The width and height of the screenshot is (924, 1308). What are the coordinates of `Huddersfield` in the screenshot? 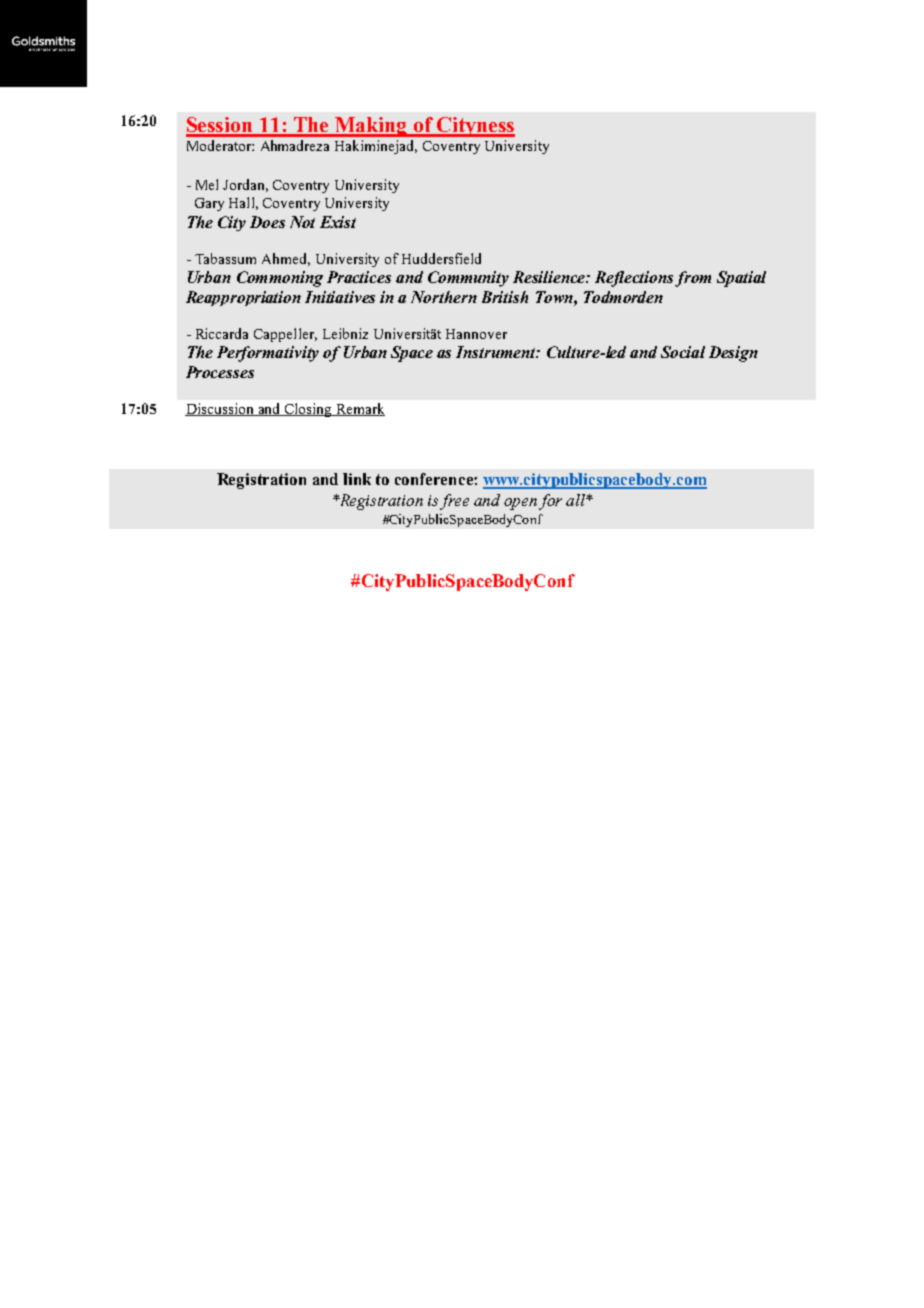 It's located at (441, 258).
